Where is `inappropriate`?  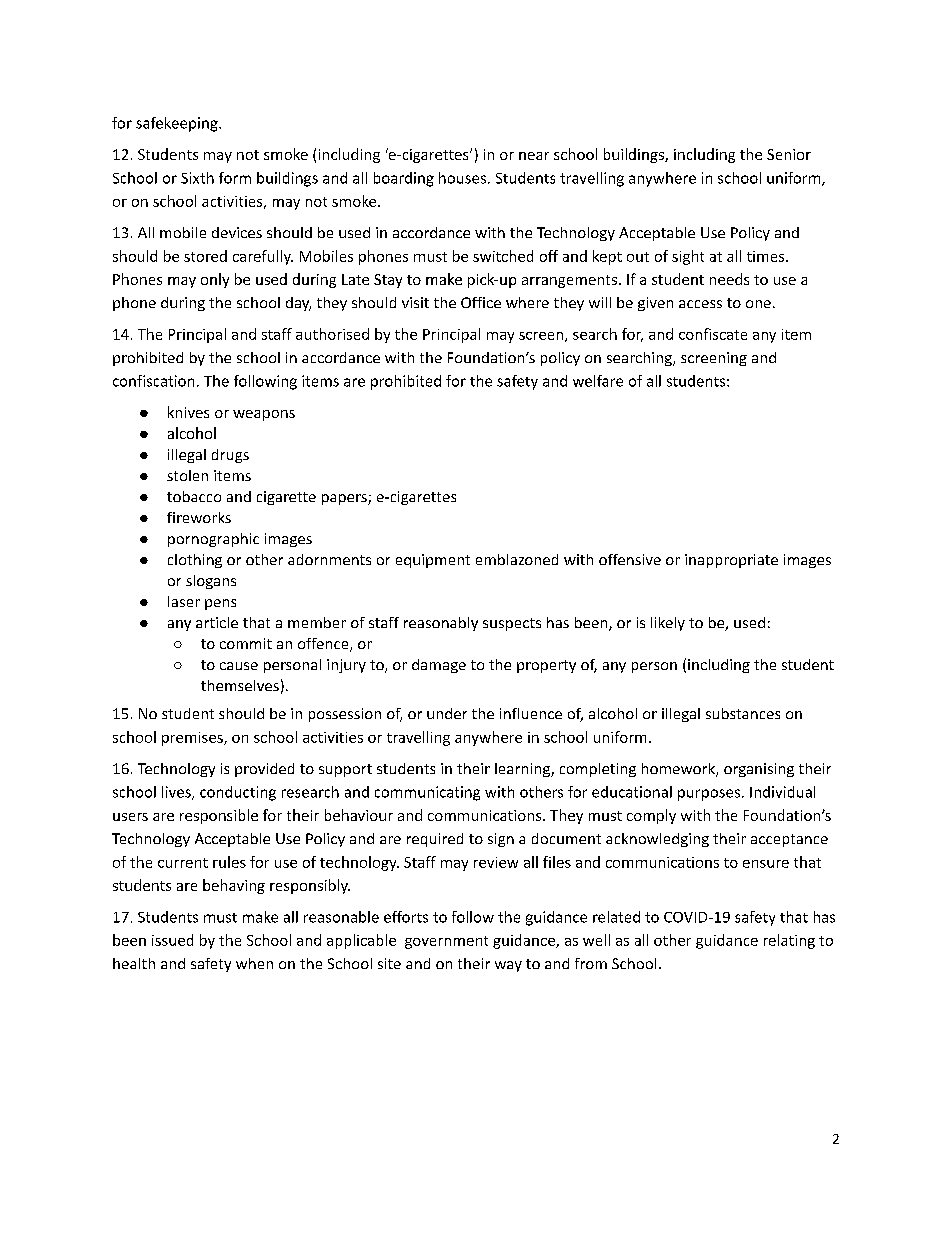 inappropriate is located at coordinates (731, 561).
